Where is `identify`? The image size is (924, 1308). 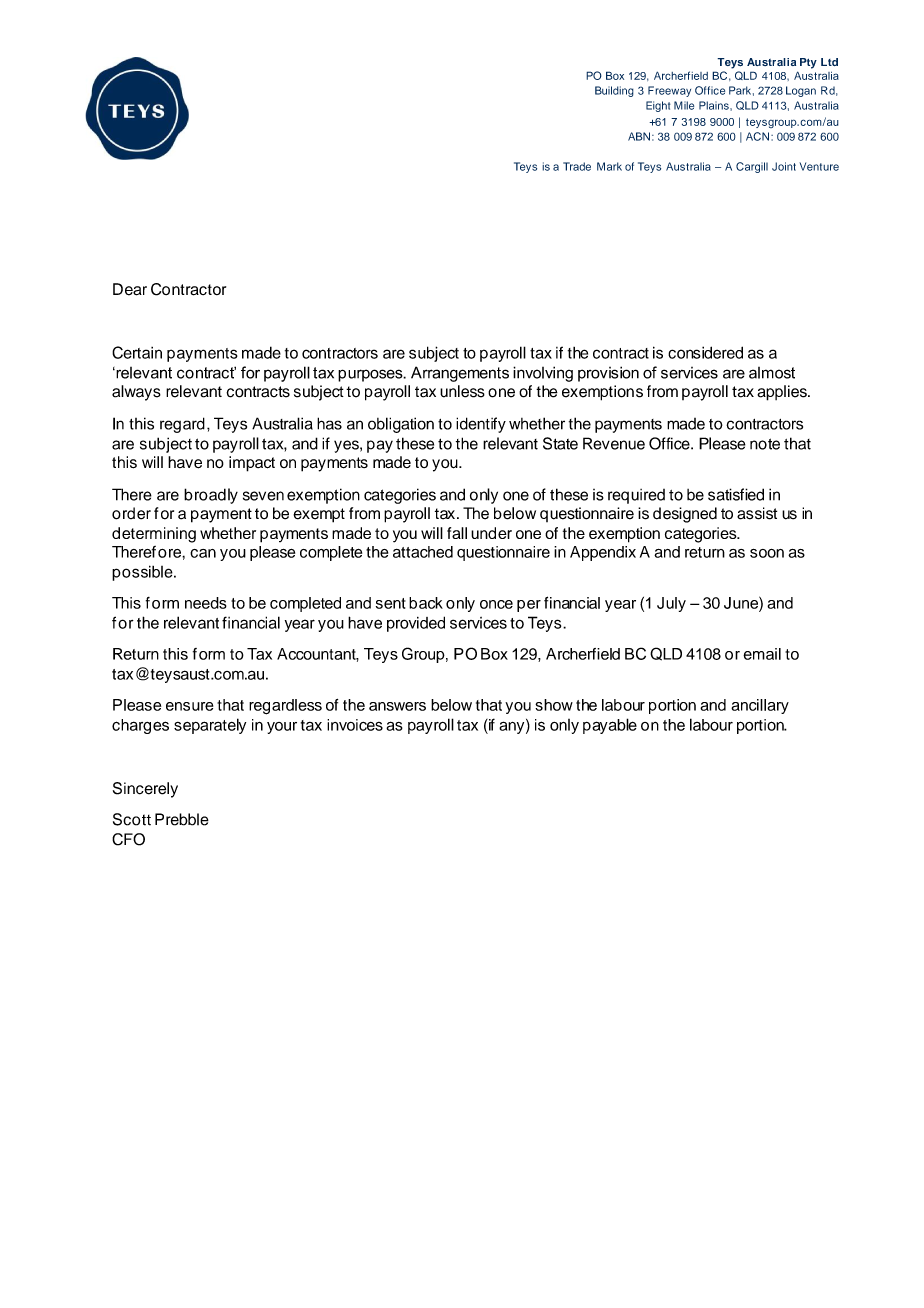
identify is located at coordinates (481, 425).
